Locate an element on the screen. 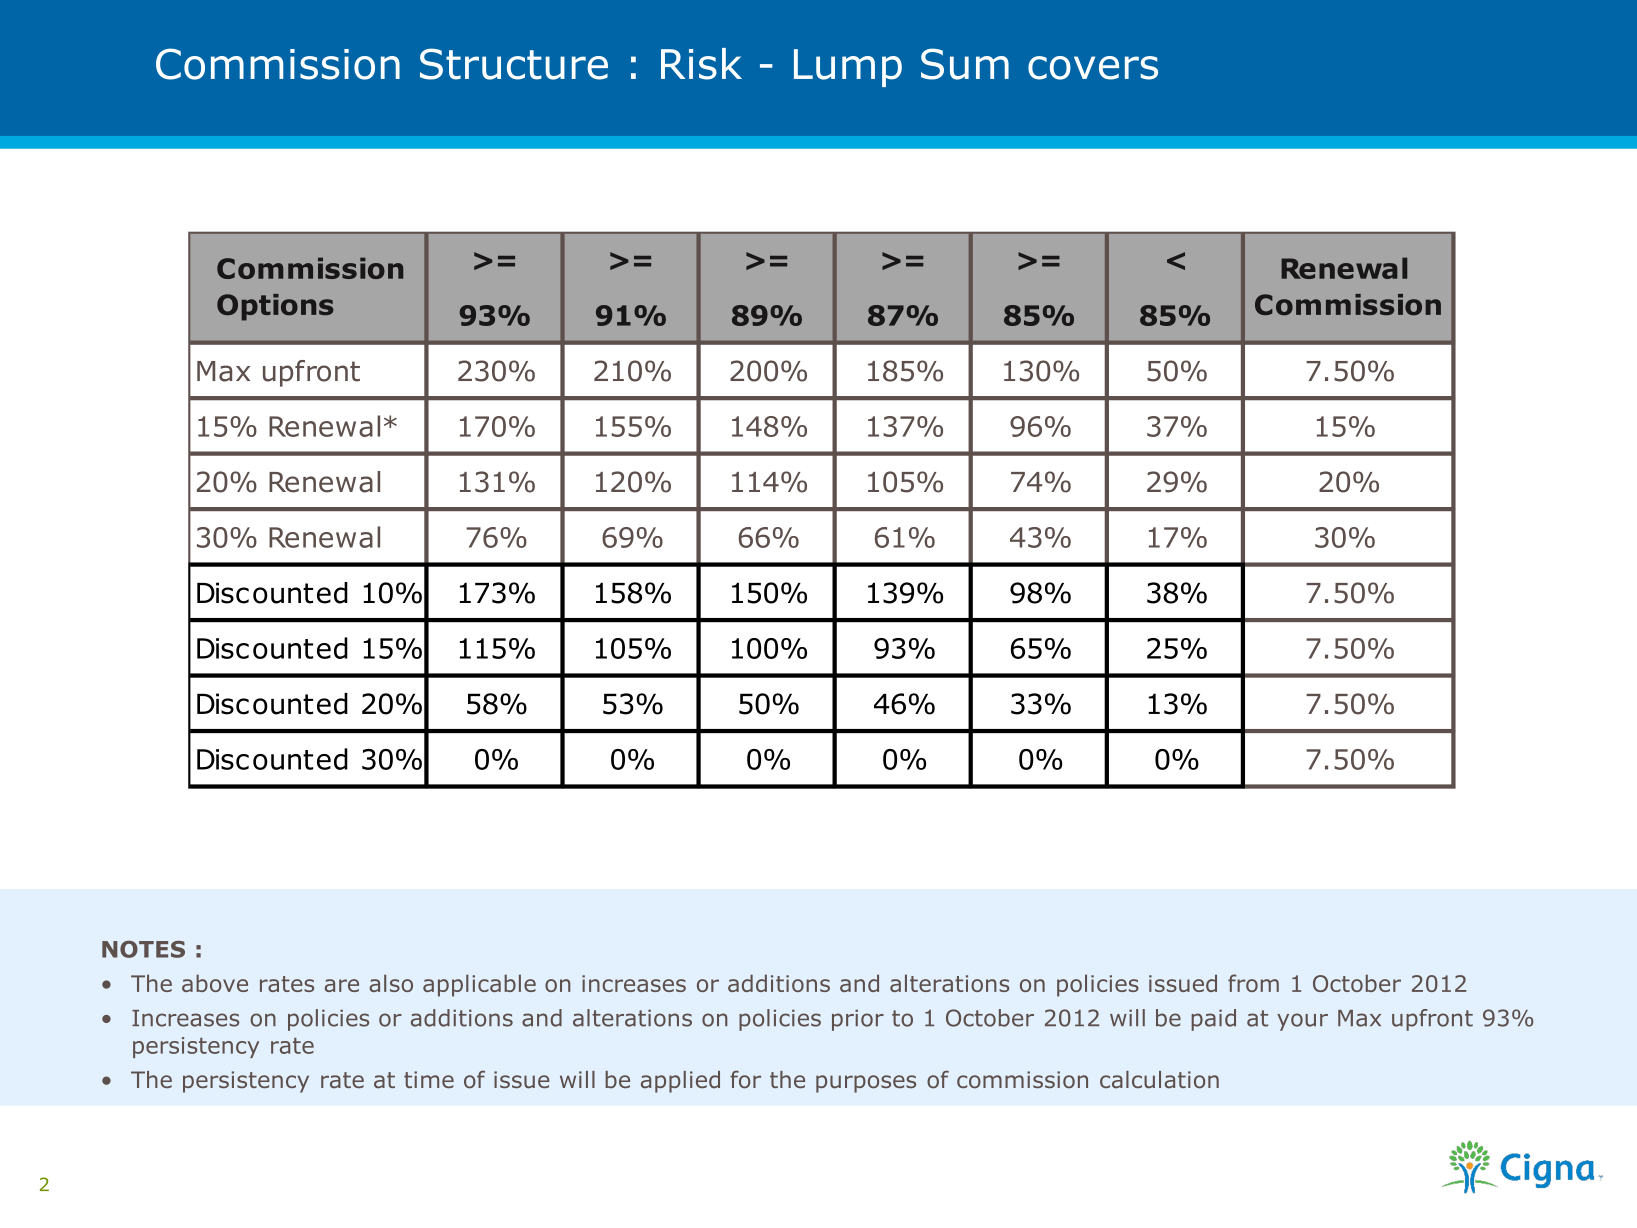  prior is located at coordinates (858, 1020).
